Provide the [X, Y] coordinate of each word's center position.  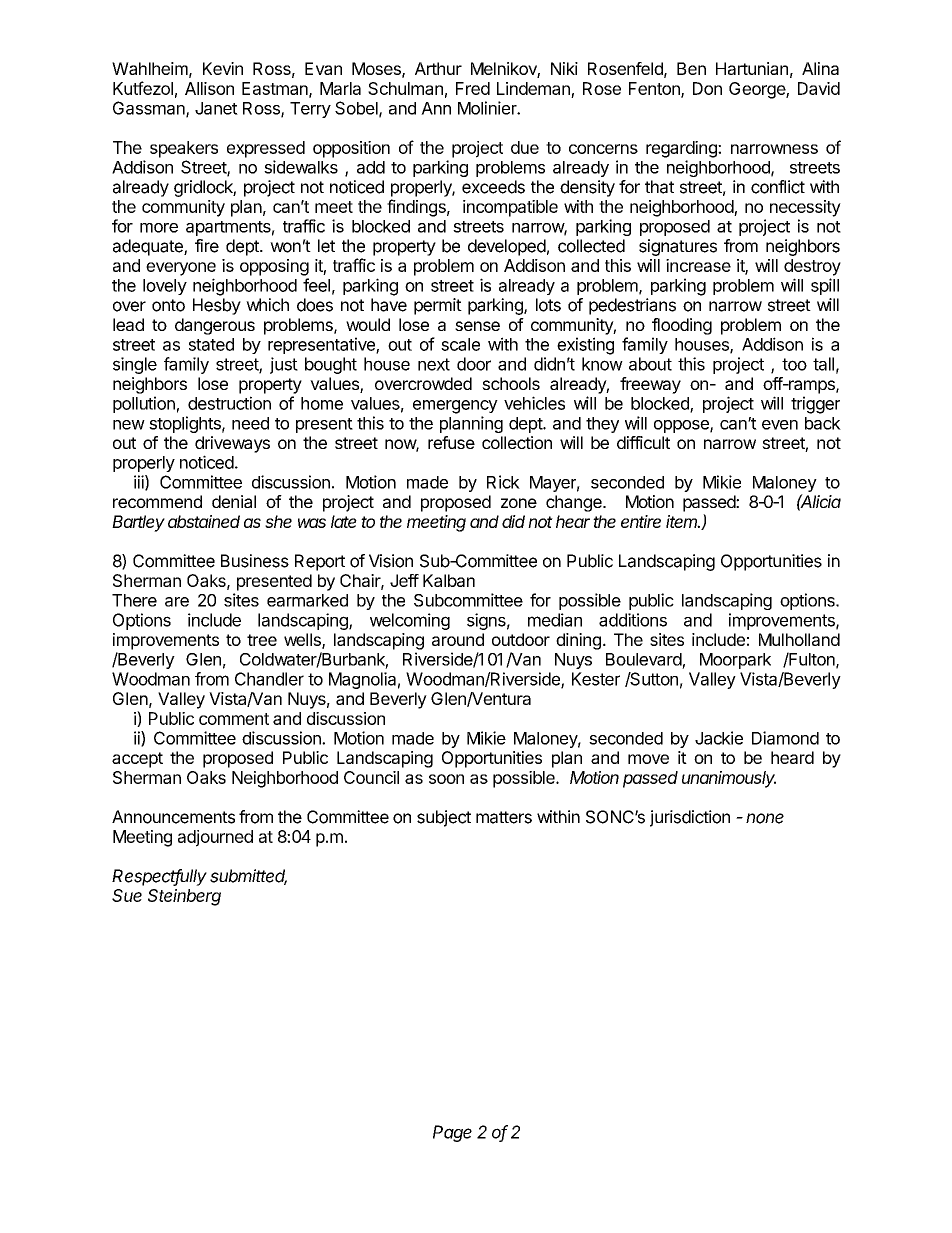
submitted [248, 877]
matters [504, 817]
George [758, 90]
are [177, 602]
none [765, 818]
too [794, 364]
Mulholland [799, 639]
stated [211, 344]
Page [452, 1133]
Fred [473, 88]
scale [460, 344]
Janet [216, 108]
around [458, 639]
